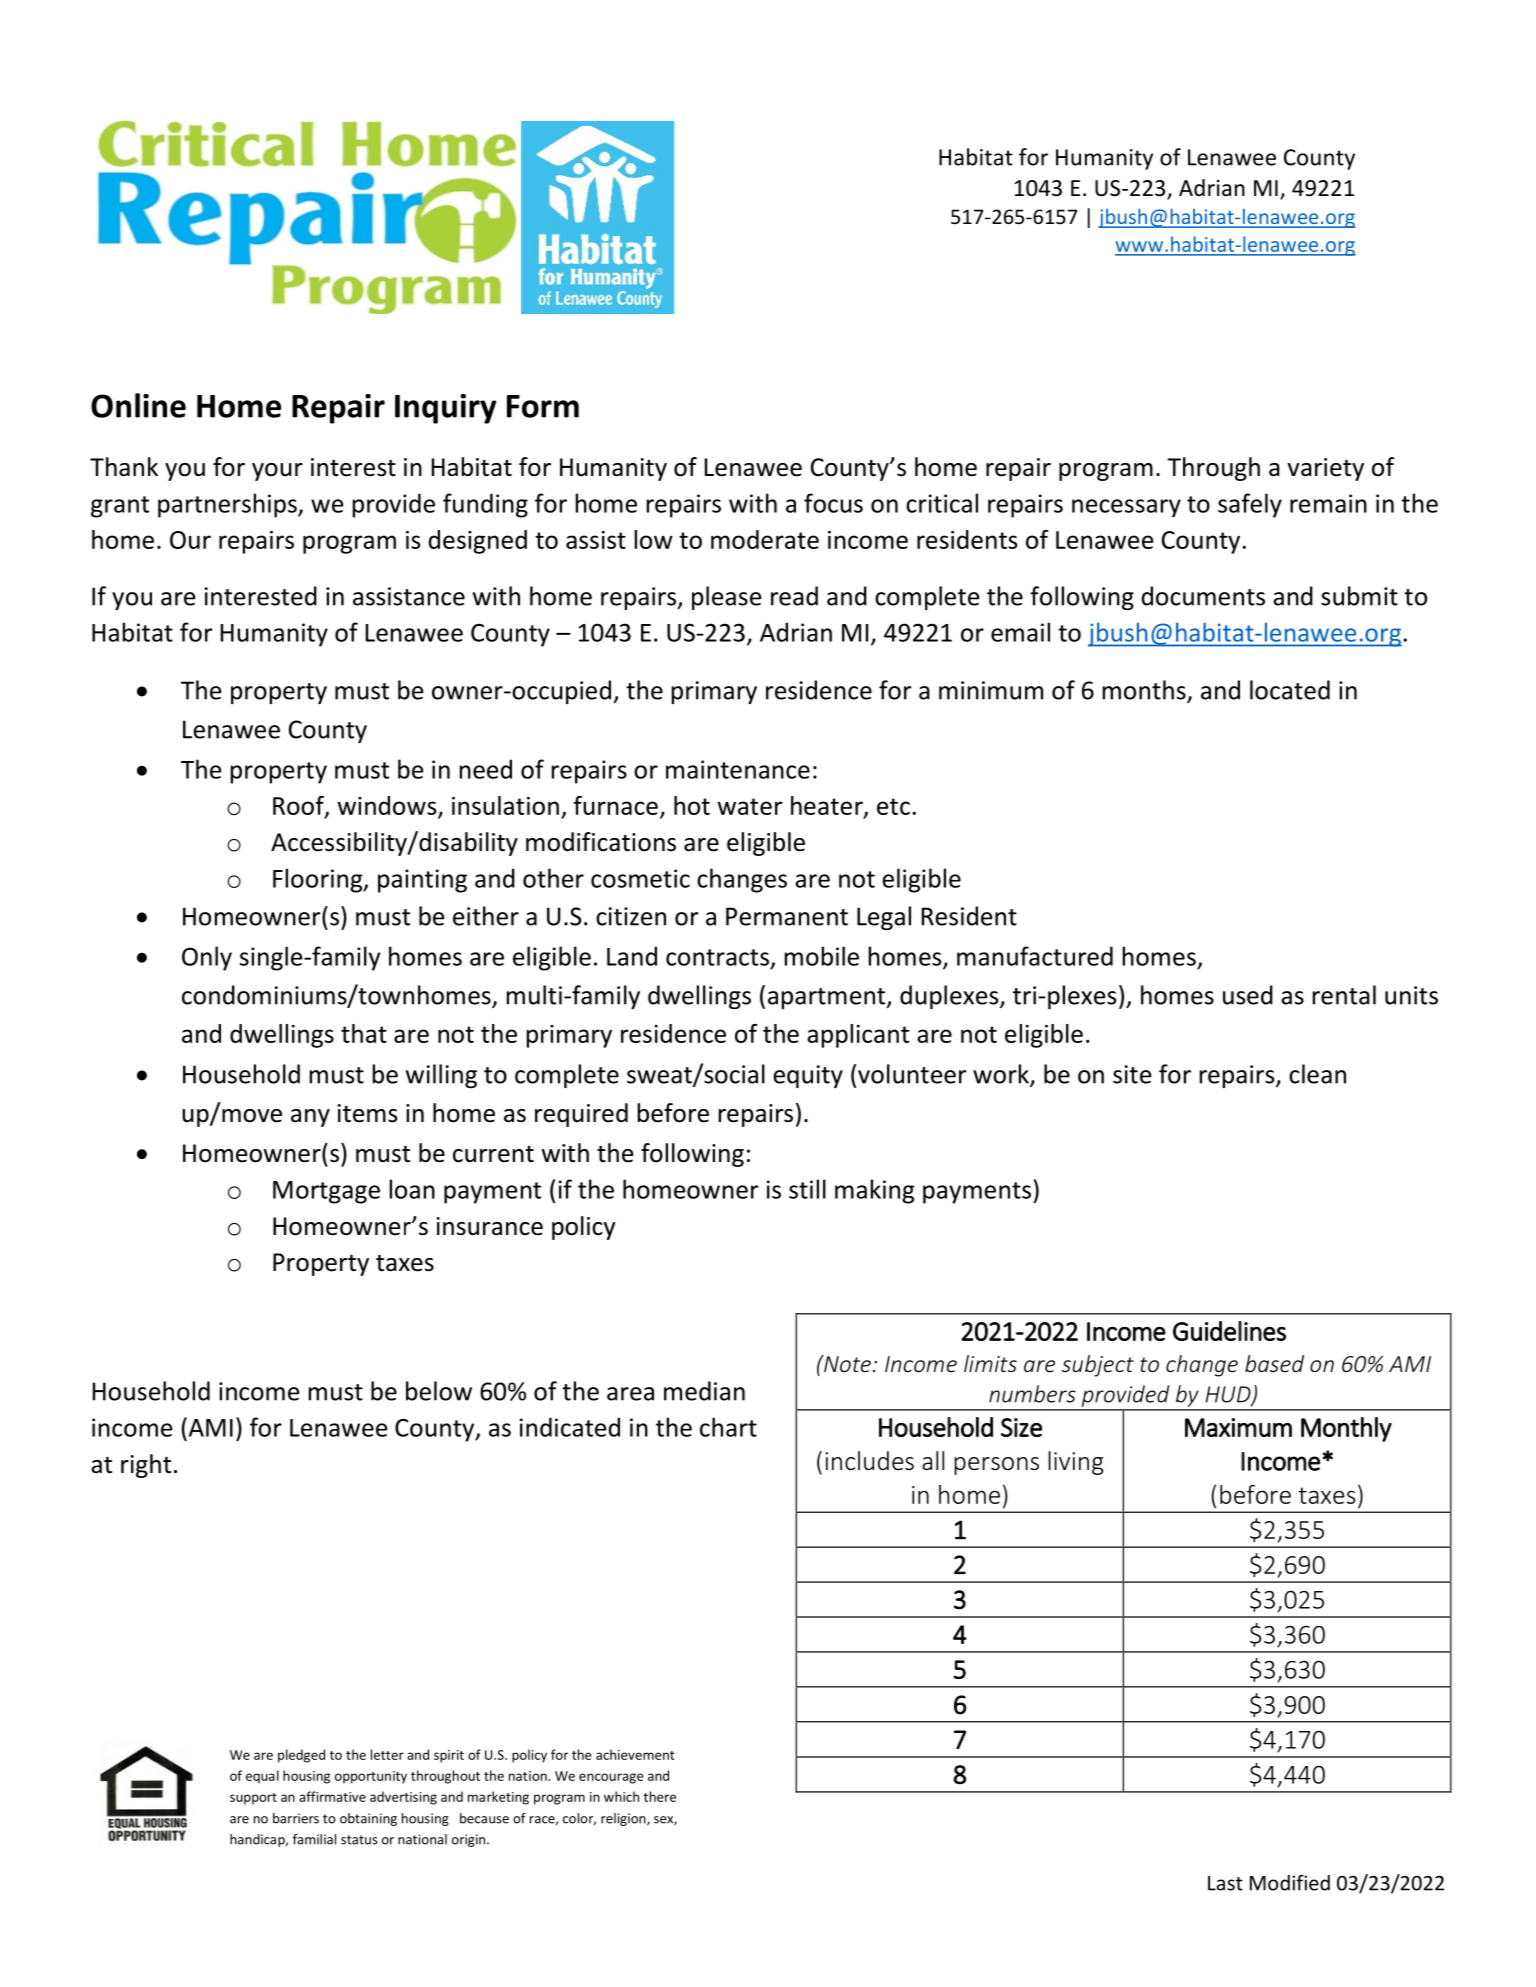 The image size is (1536, 1987). What do you see at coordinates (277, 472) in the screenshot?
I see `your` at bounding box center [277, 472].
